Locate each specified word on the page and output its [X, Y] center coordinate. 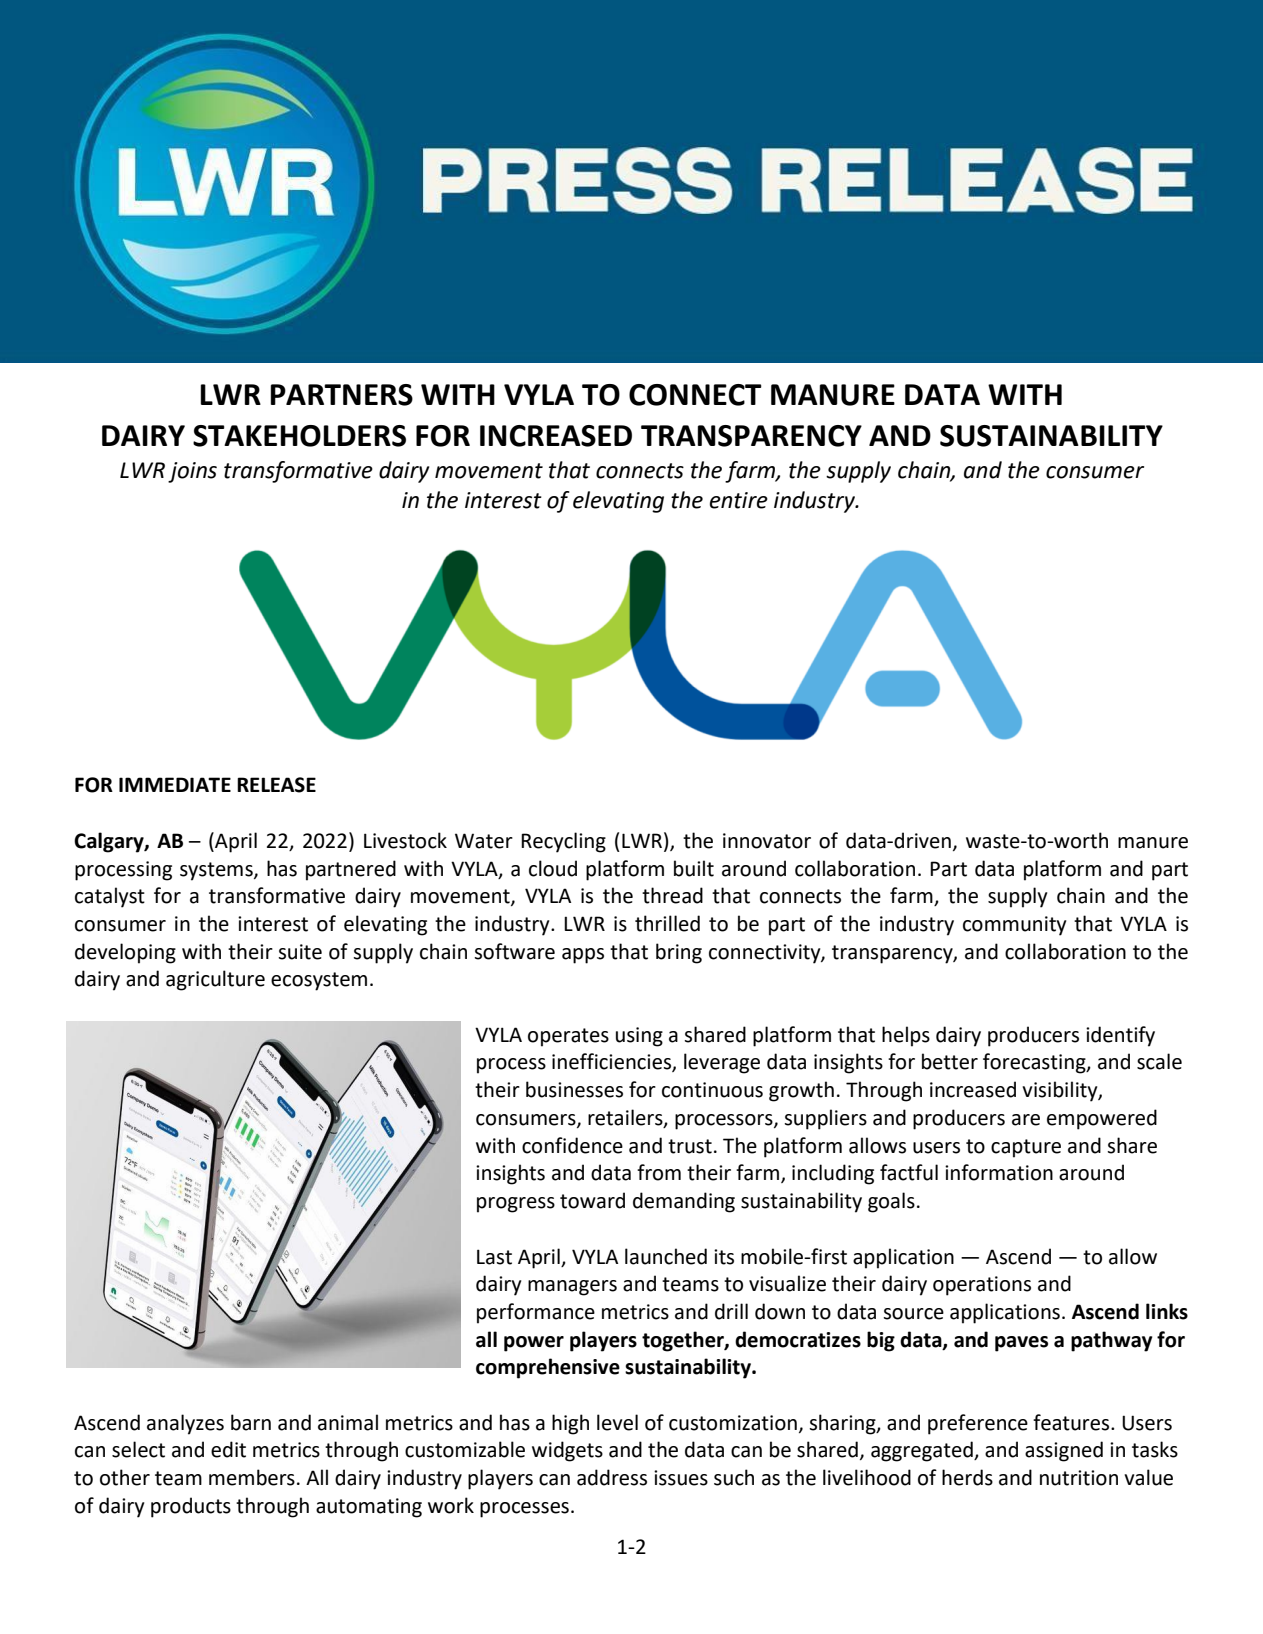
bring [679, 953]
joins [192, 472]
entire [739, 500]
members [252, 1477]
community [1014, 926]
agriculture [215, 980]
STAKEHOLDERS [299, 436]
